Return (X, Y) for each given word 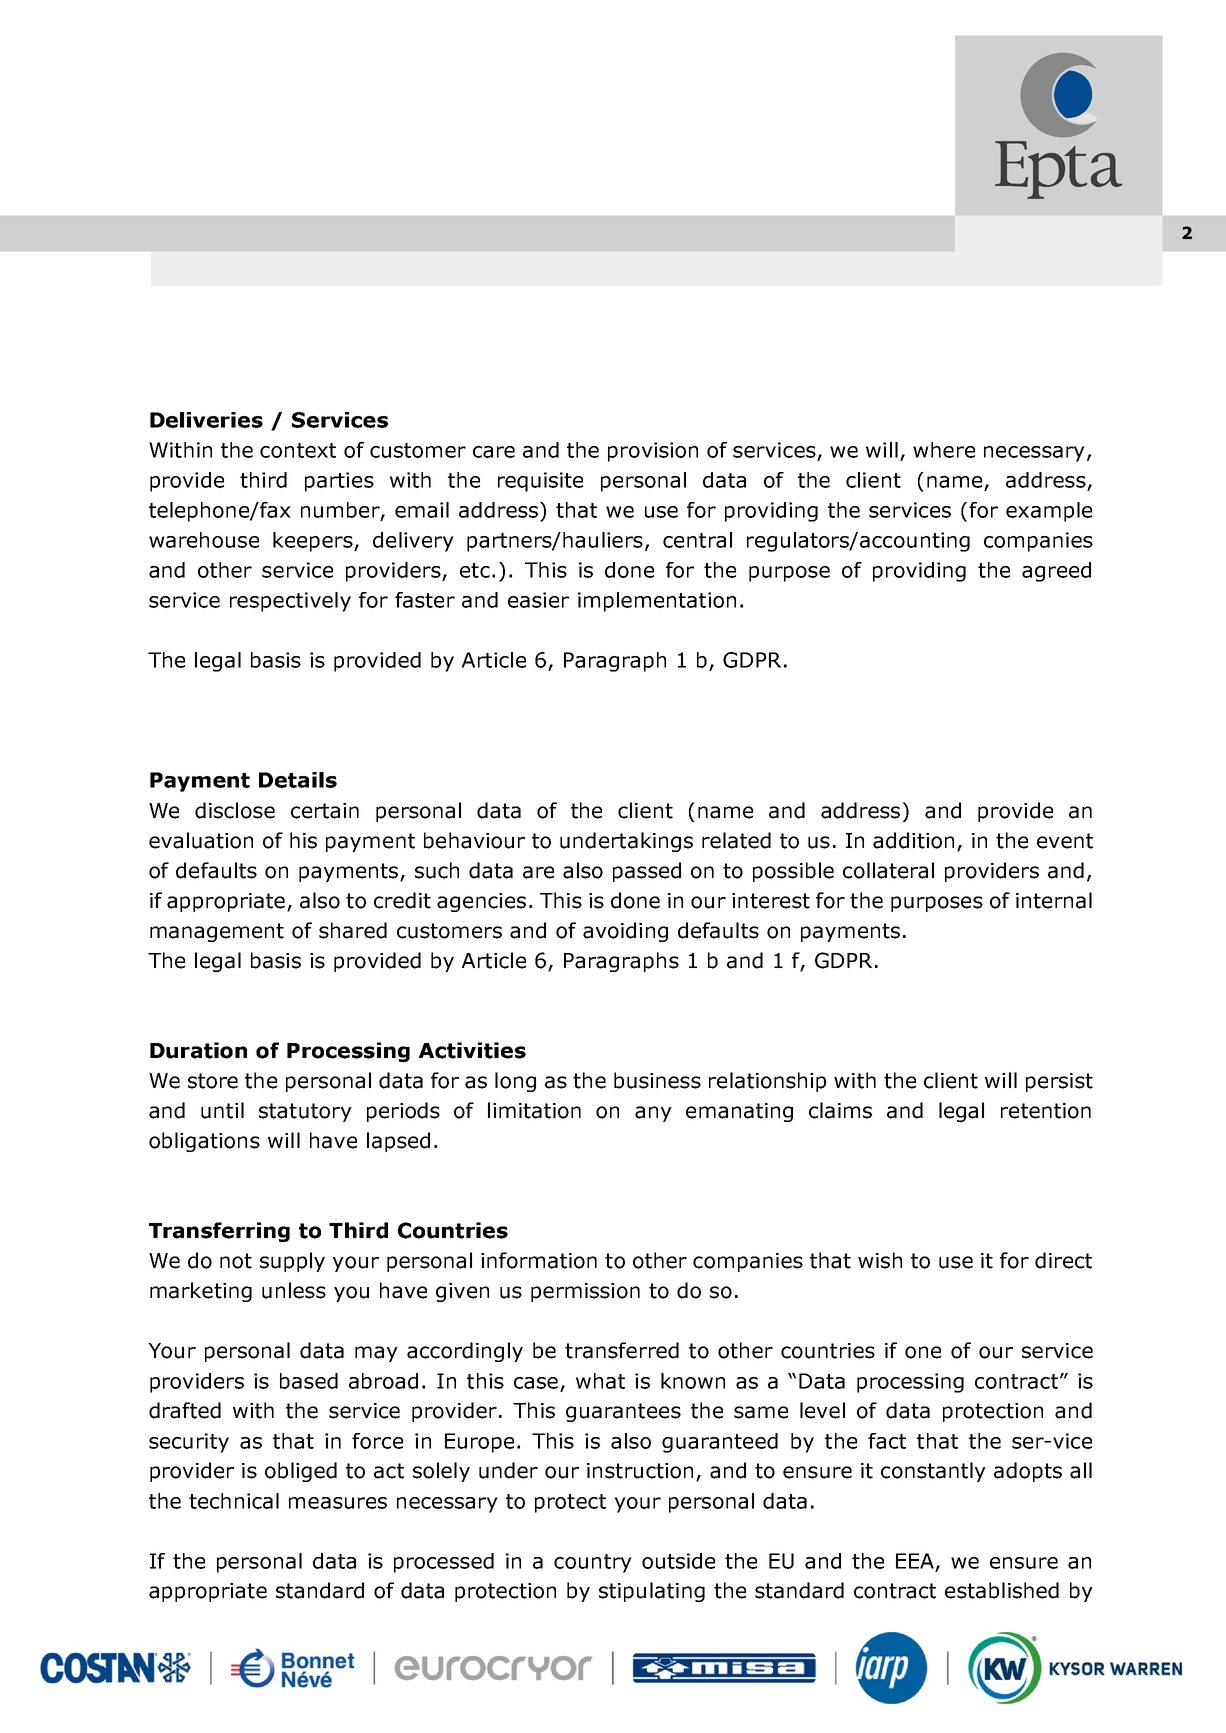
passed (647, 872)
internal (1054, 900)
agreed (1056, 572)
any (653, 1114)
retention (1046, 1111)
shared (353, 930)
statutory (305, 1112)
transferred (622, 1350)
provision (653, 452)
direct (1063, 1260)
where (944, 450)
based (309, 1381)
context (298, 450)
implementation (657, 602)
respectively (290, 602)
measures (338, 1503)
